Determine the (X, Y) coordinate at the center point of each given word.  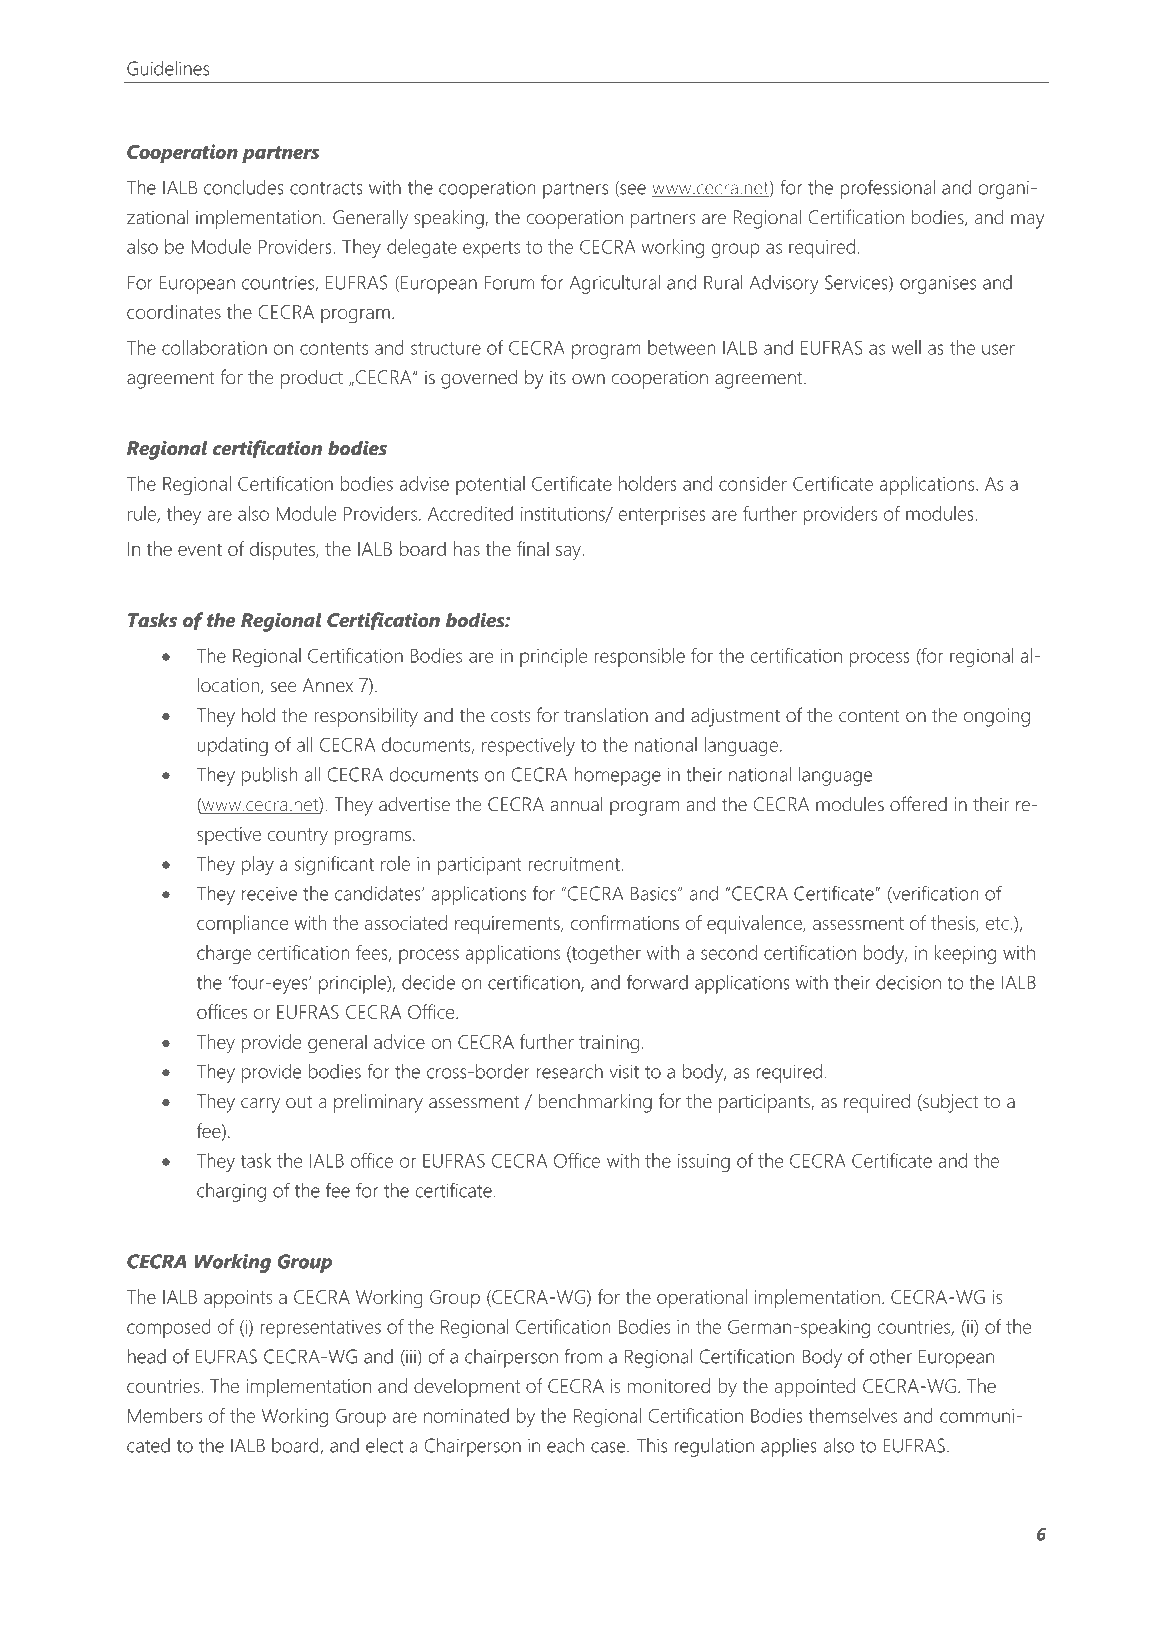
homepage (617, 776)
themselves (853, 1415)
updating (233, 746)
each (565, 1445)
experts (491, 249)
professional (887, 189)
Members (165, 1415)
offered (918, 804)
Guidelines (168, 68)
